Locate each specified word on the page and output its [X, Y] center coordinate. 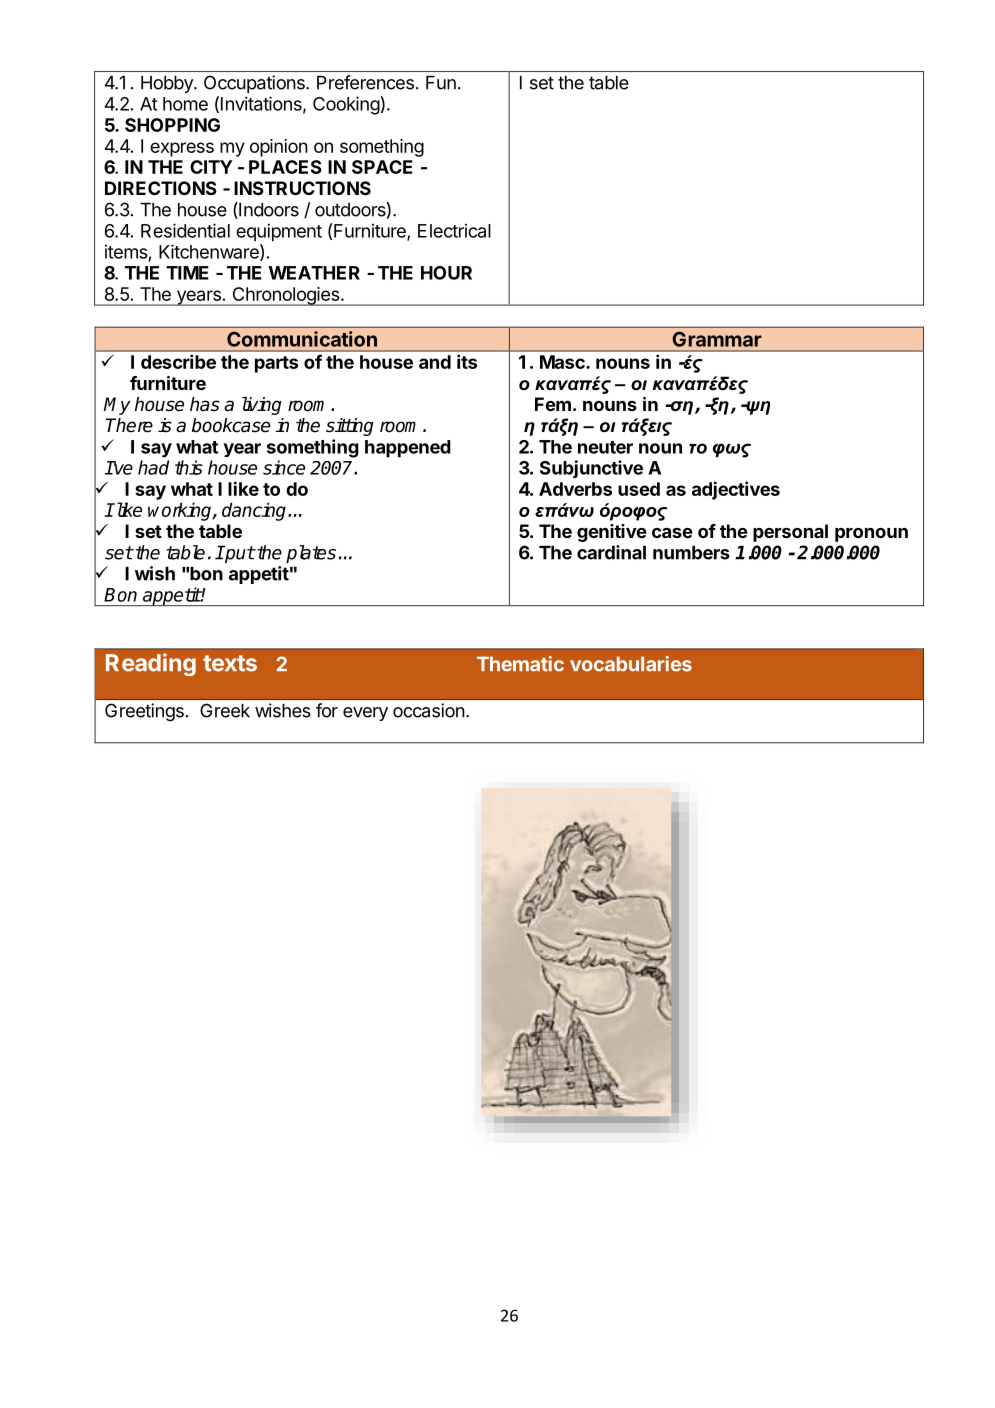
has [205, 404]
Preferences [365, 82]
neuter [605, 447]
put [239, 554]
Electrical [454, 231]
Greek [225, 710]
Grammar [717, 339]
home [185, 104]
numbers [691, 553]
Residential [185, 230]
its [467, 361]
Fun [441, 83]
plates [311, 554]
